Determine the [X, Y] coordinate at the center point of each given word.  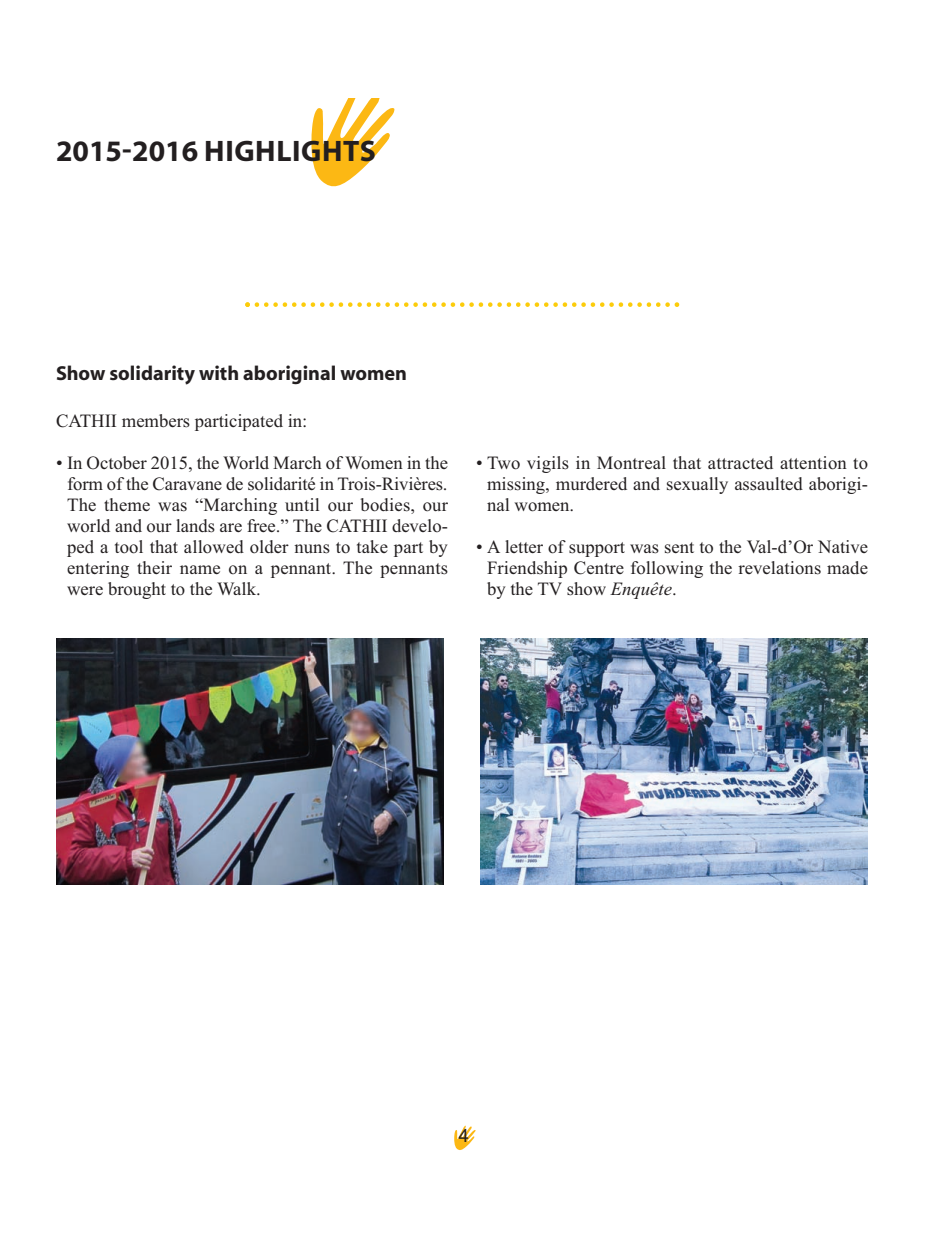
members [156, 421]
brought [137, 590]
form [85, 484]
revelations [779, 568]
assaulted [769, 484]
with [218, 372]
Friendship [527, 569]
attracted [740, 462]
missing [517, 485]
